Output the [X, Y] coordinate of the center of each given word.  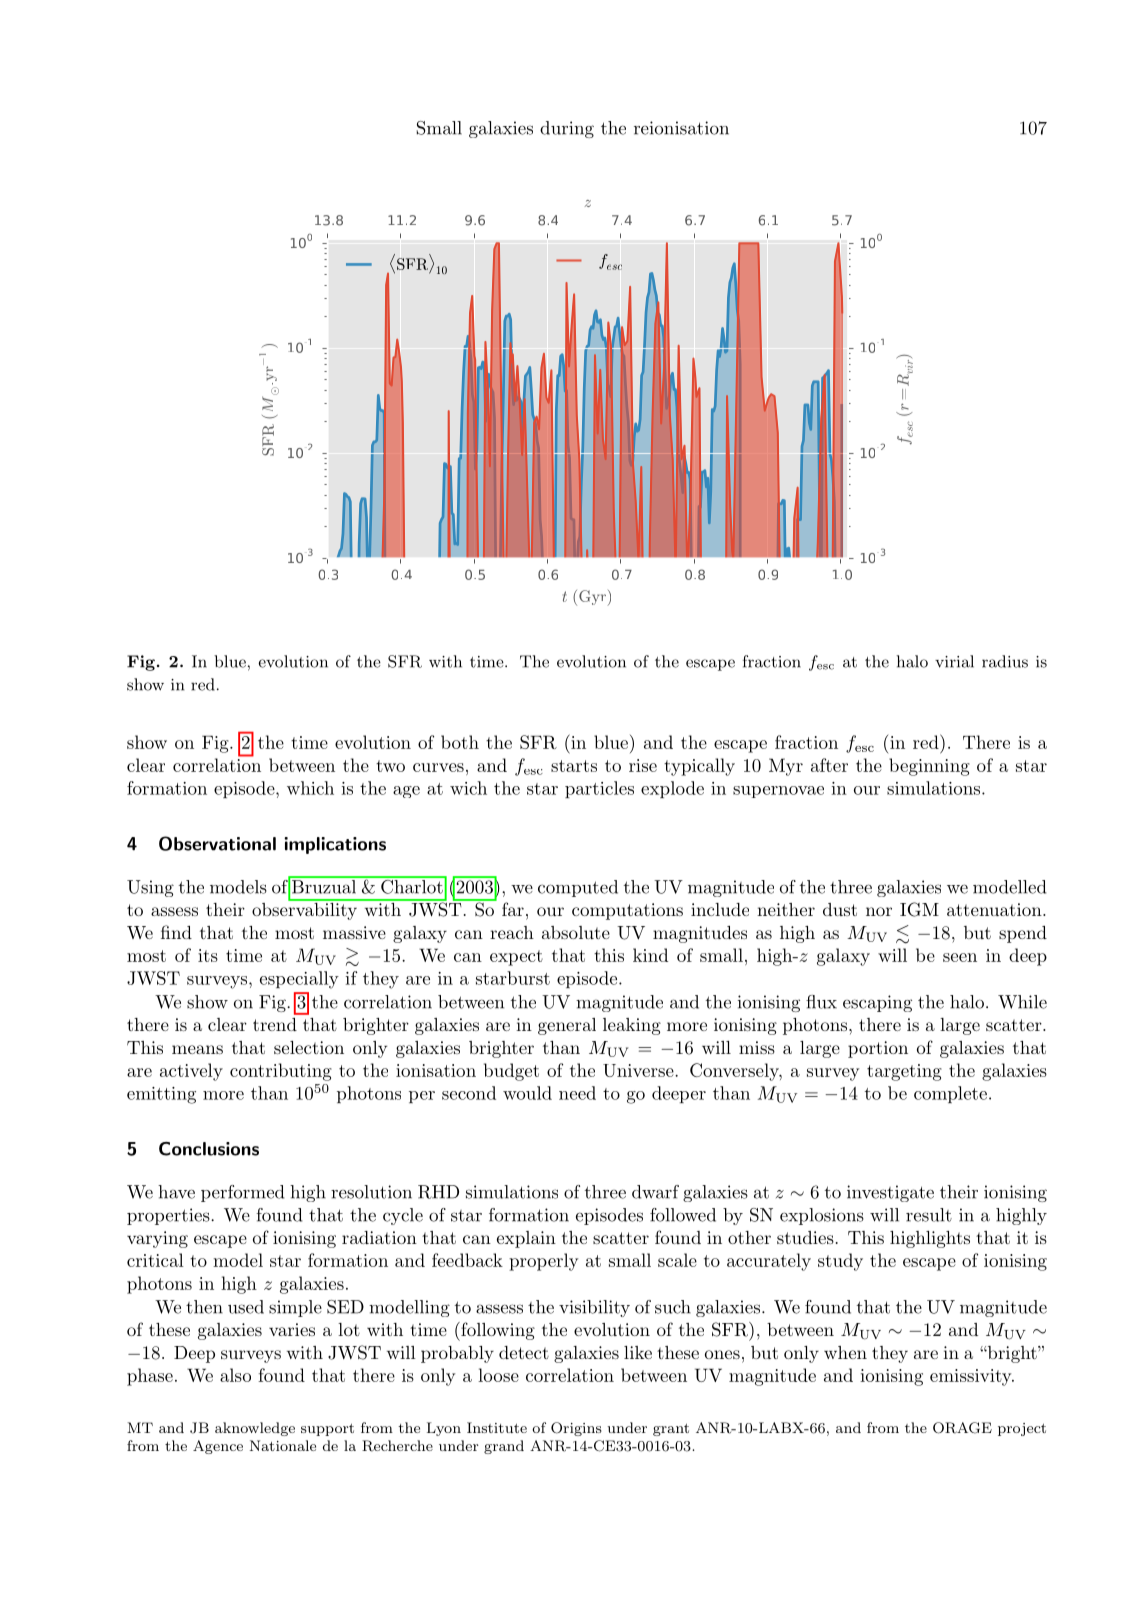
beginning [929, 767]
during [567, 129]
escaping [877, 1003]
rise [643, 765]
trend [275, 1024]
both [460, 742]
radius [1005, 661]
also [235, 1375]
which [310, 788]
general [567, 1026]
